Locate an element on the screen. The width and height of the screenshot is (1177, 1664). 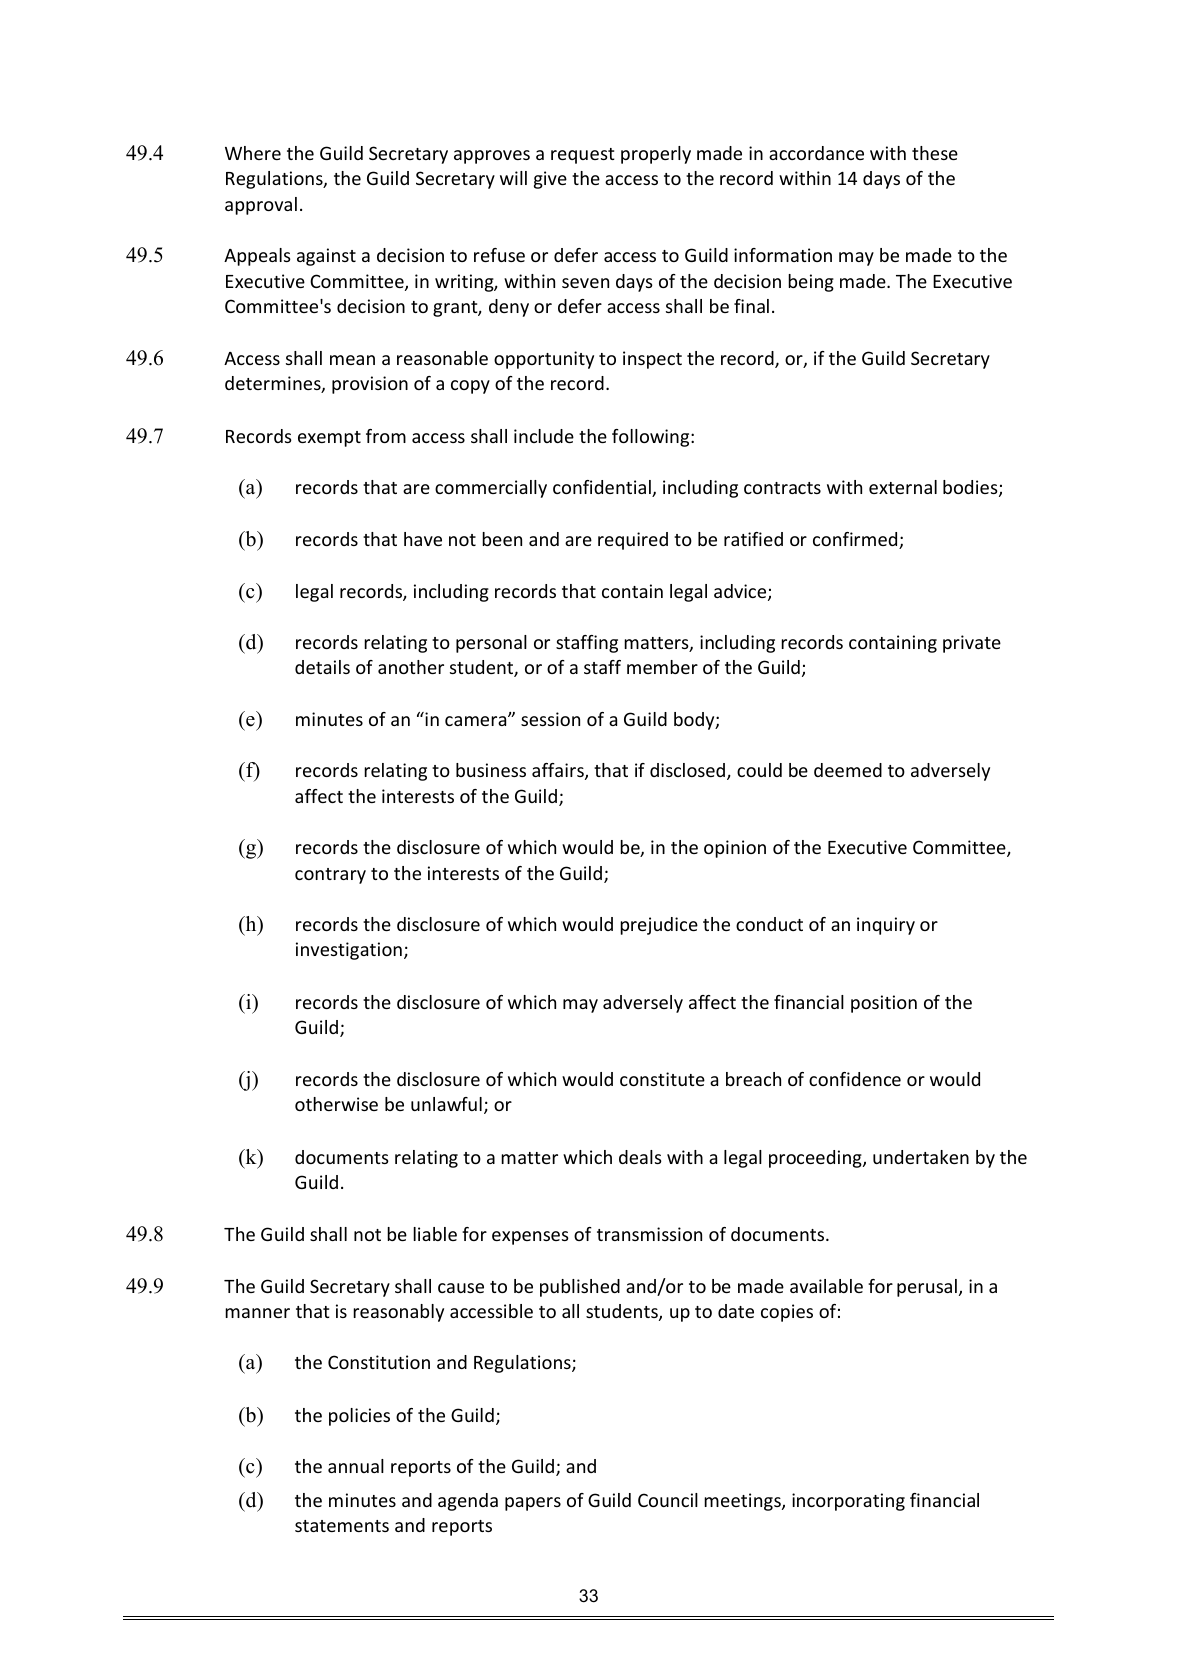
member is located at coordinates (662, 667).
